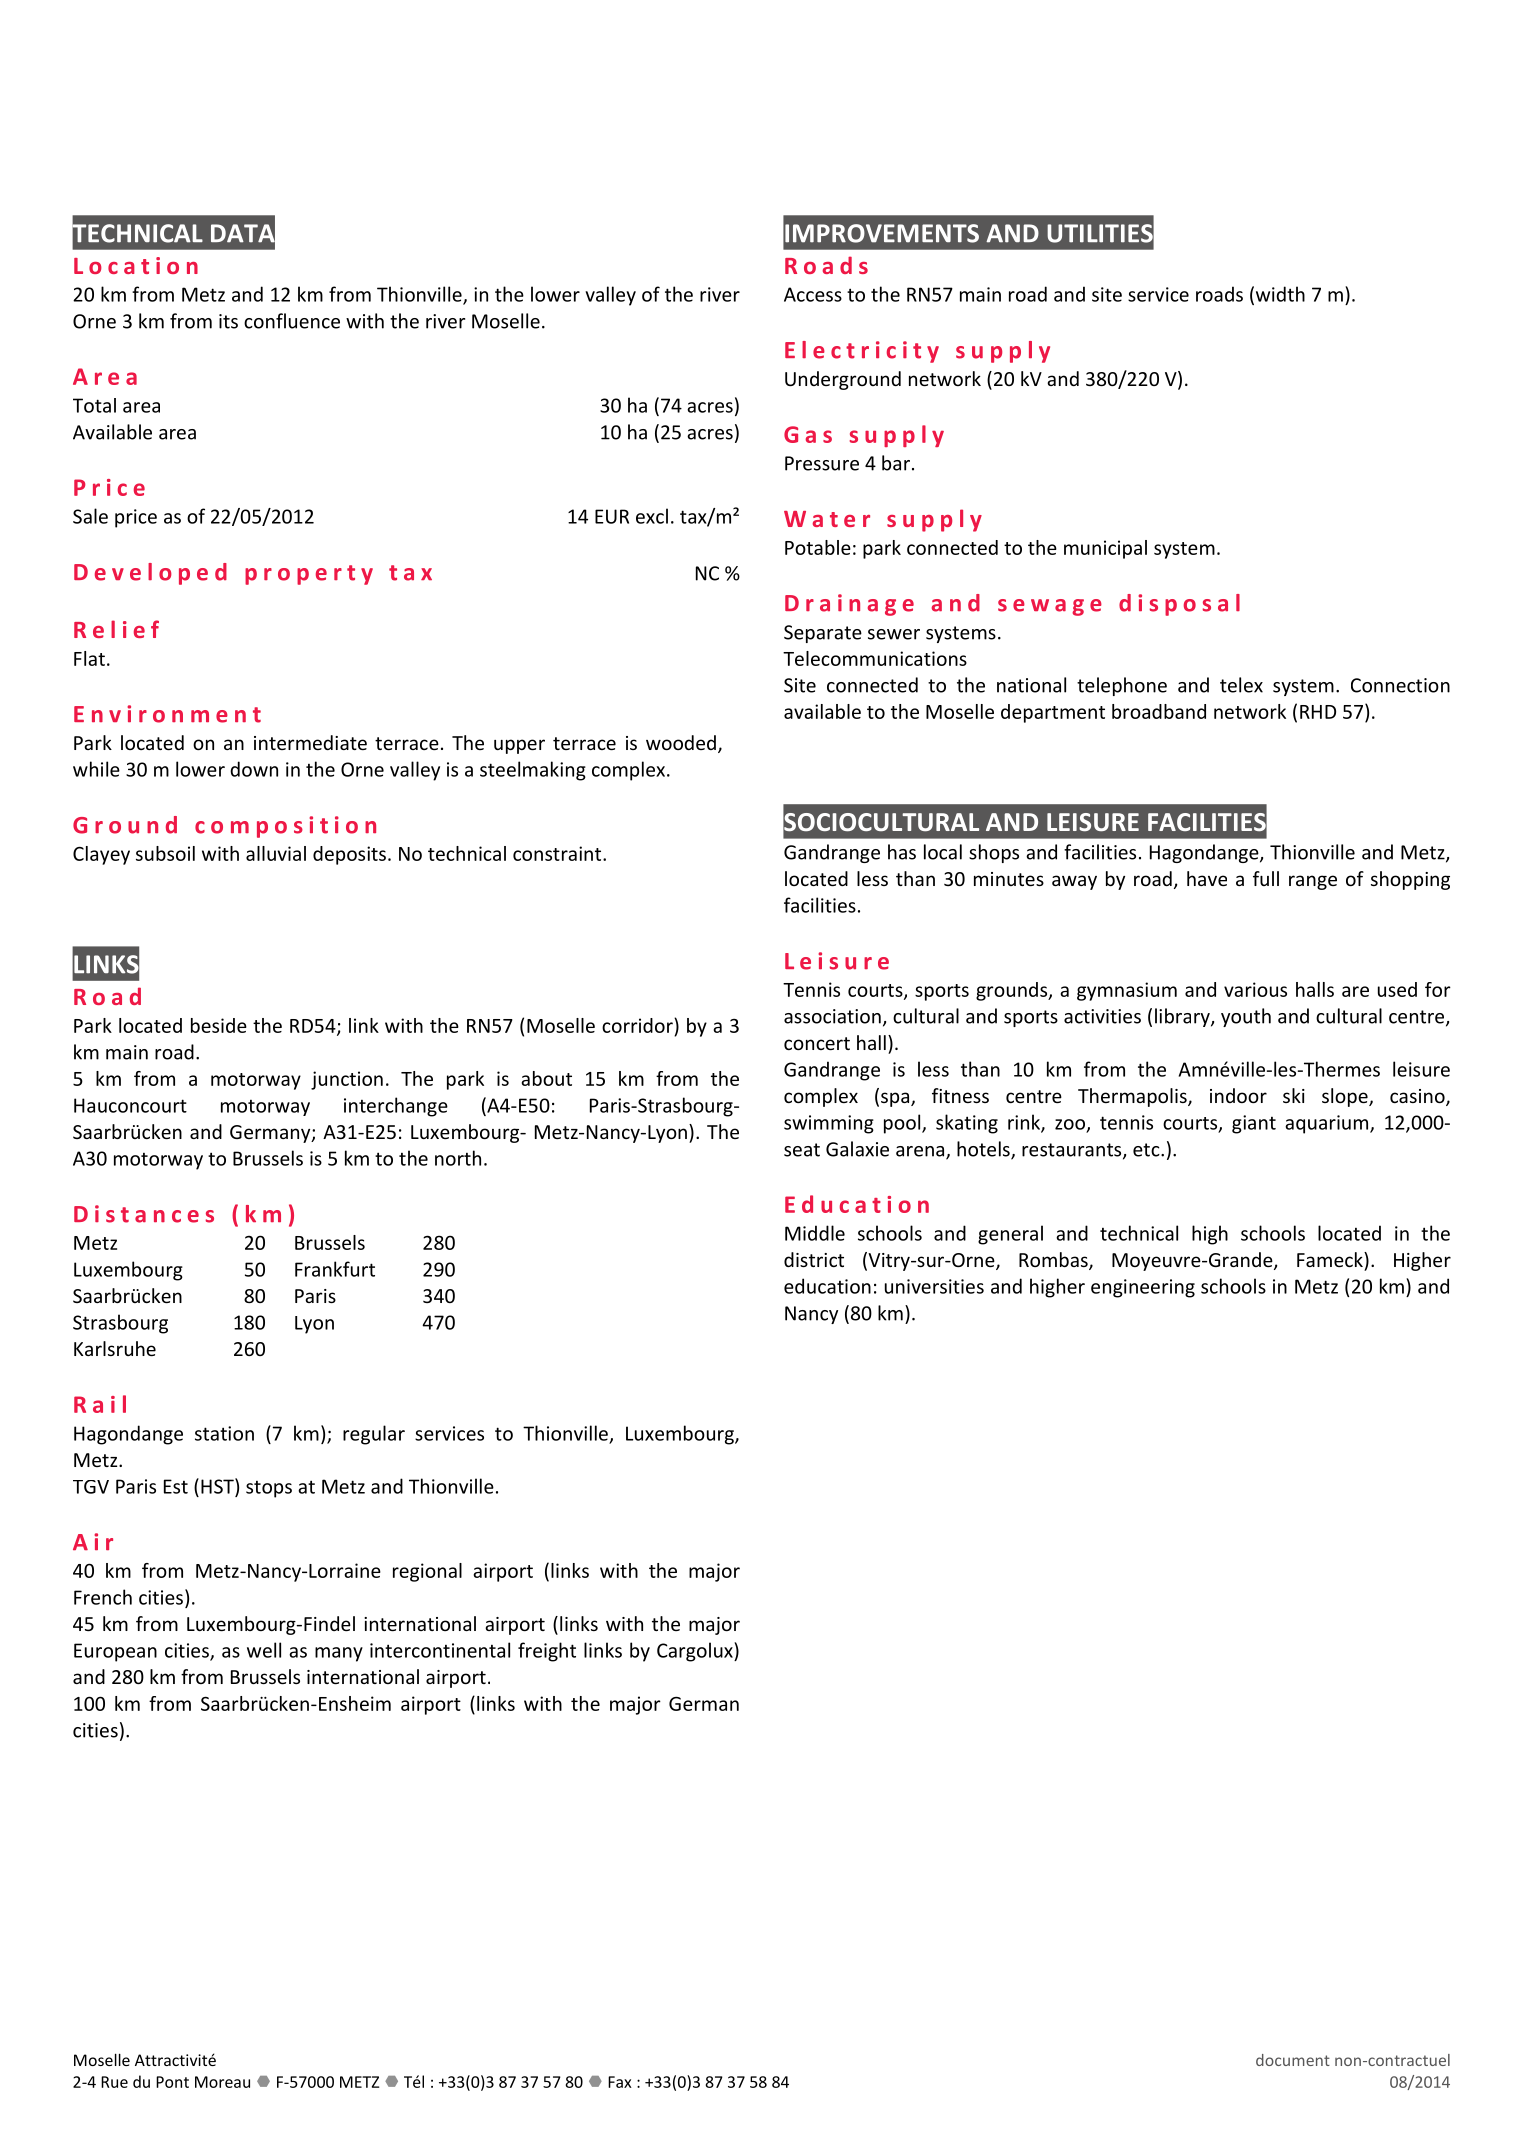 This image has width=1523, height=2155. What do you see at coordinates (902, 852) in the image?
I see `has` at bounding box center [902, 852].
